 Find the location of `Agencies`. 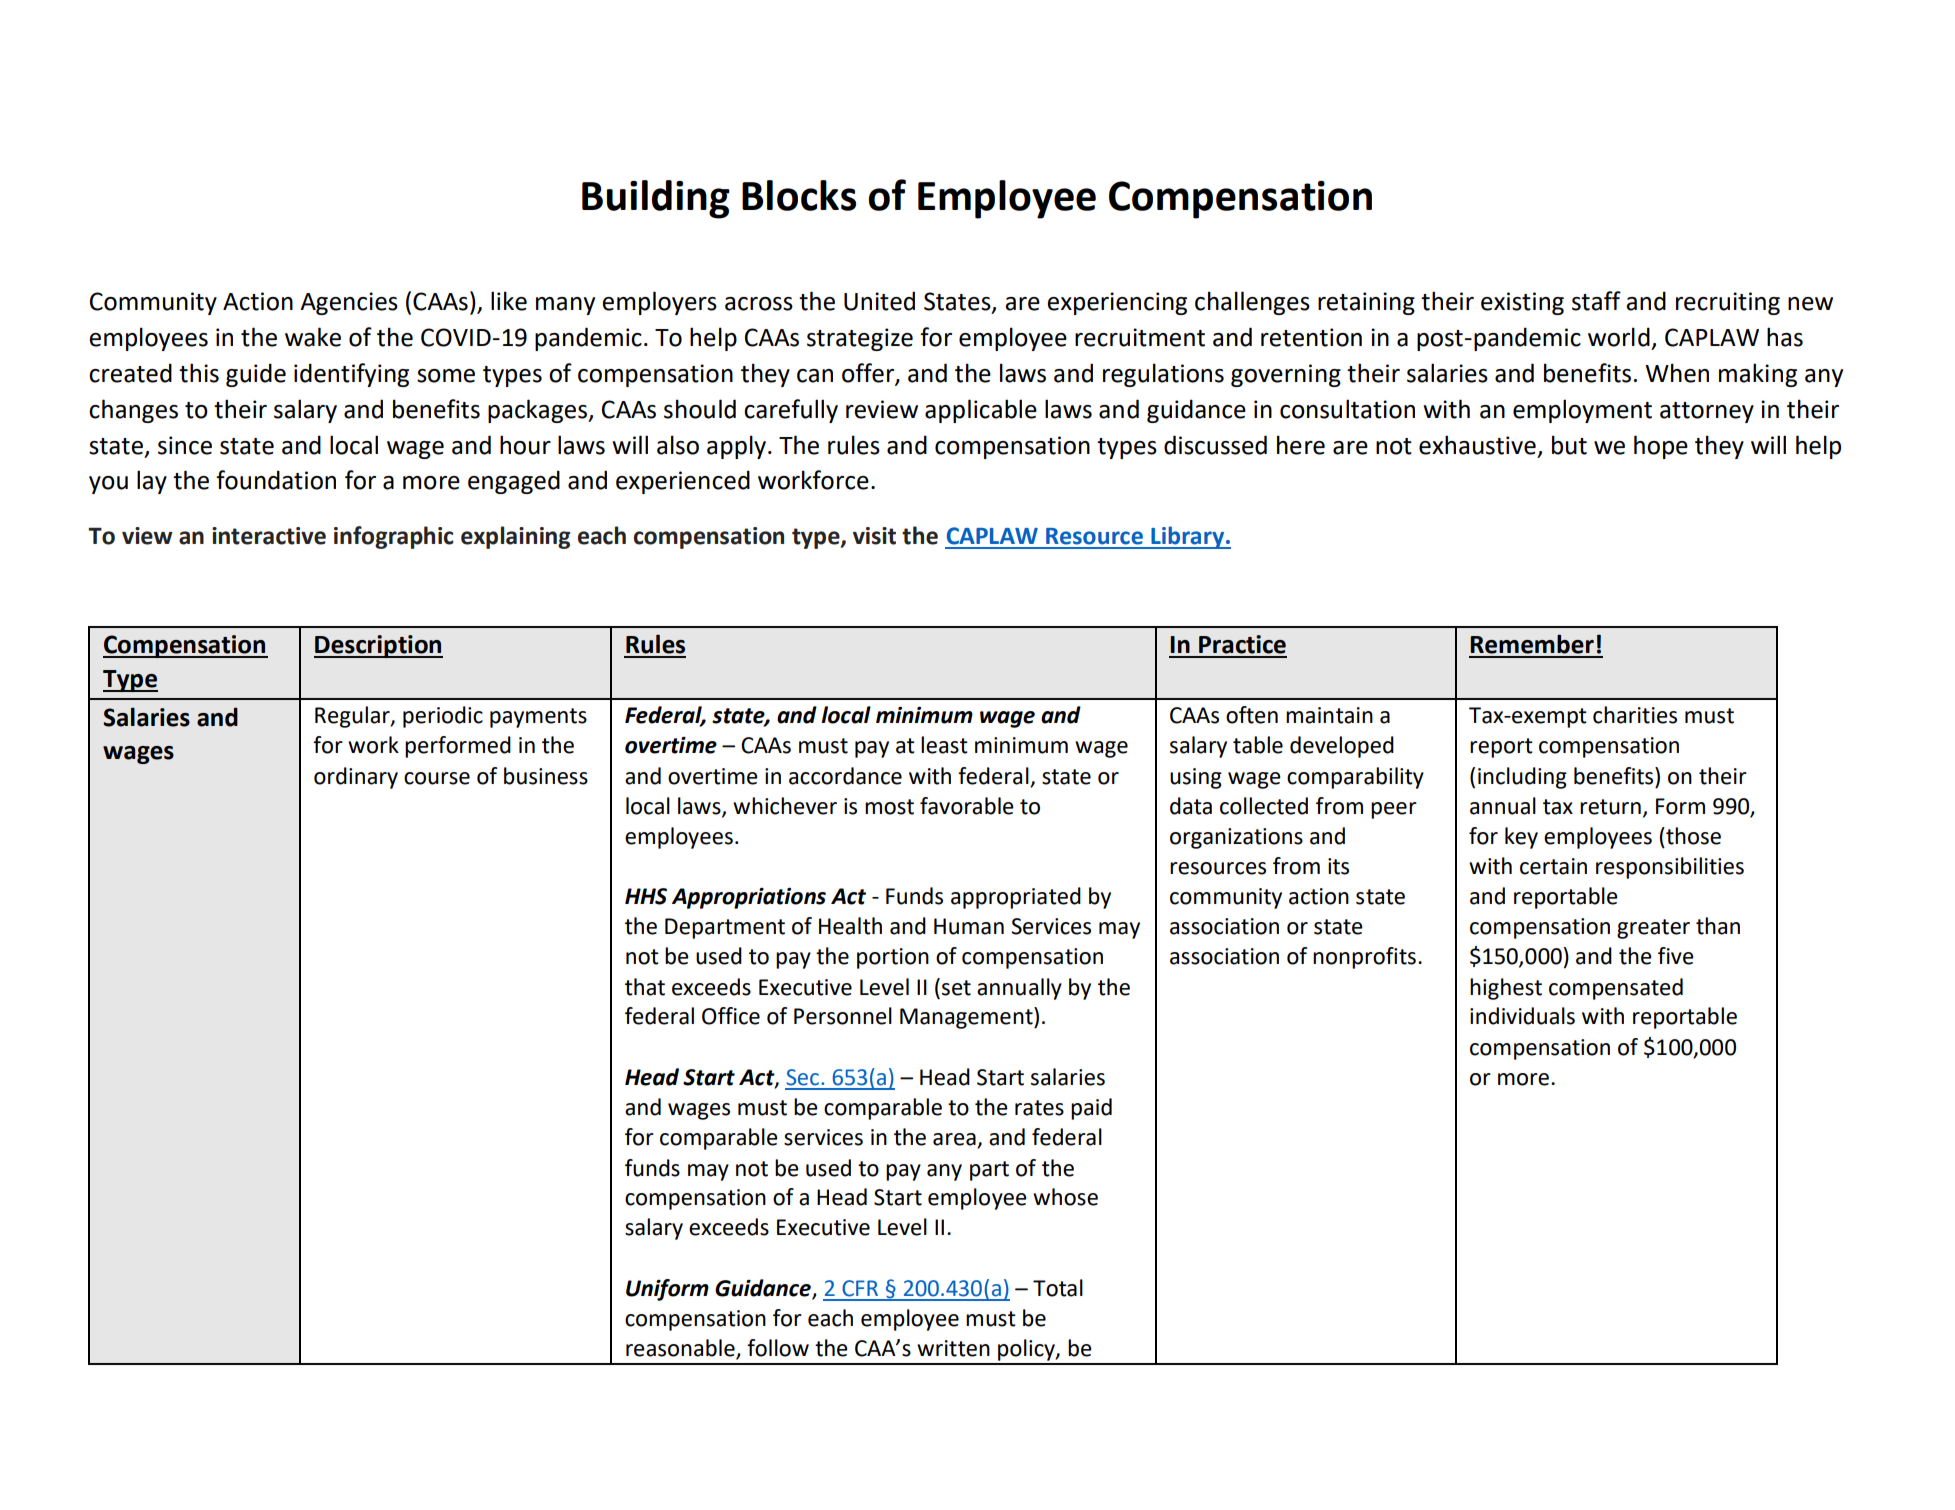

Agencies is located at coordinates (349, 303).
